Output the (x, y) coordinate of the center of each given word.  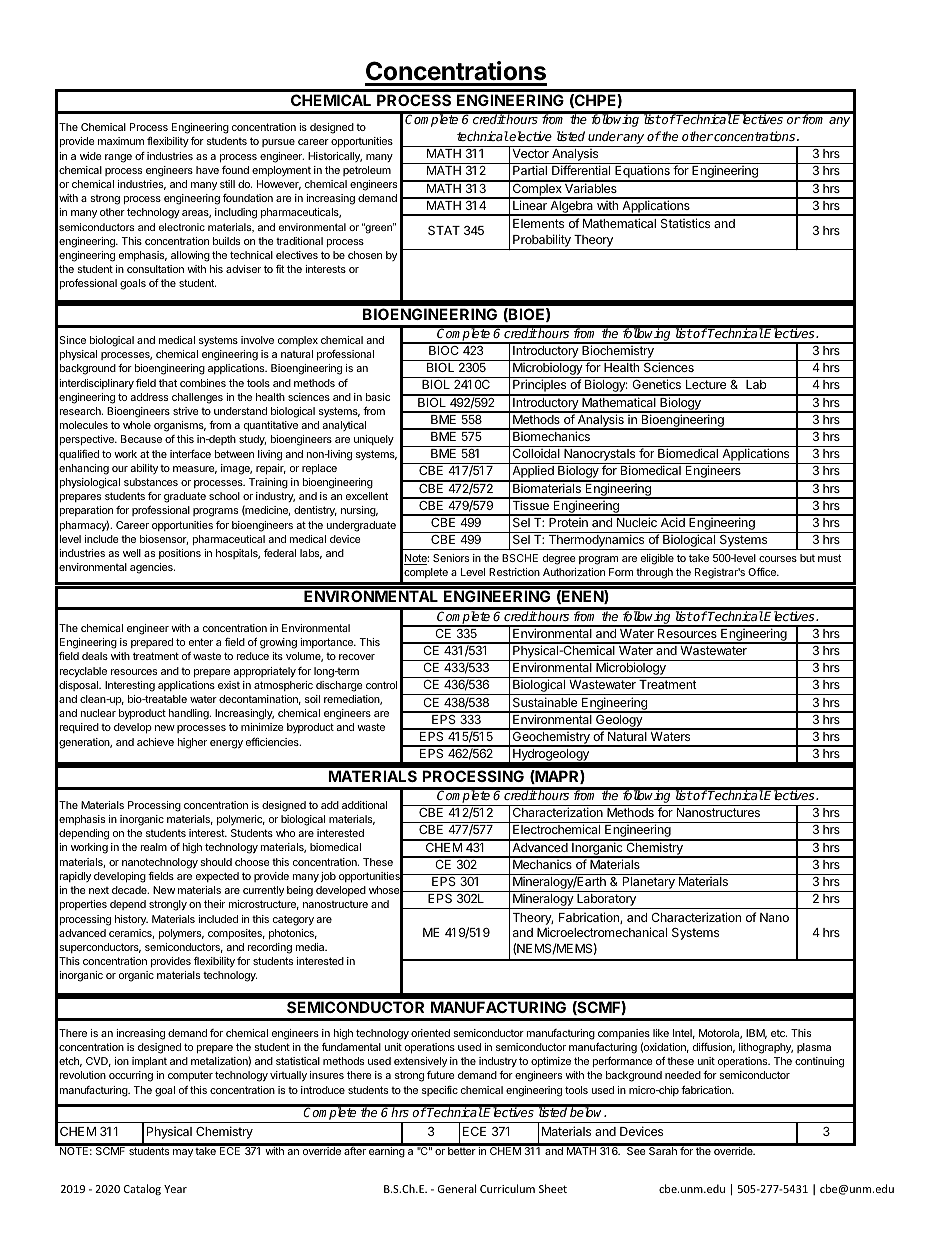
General (457, 1188)
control (381, 685)
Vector (530, 153)
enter (201, 642)
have (207, 170)
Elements (538, 223)
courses (778, 559)
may (183, 1153)
